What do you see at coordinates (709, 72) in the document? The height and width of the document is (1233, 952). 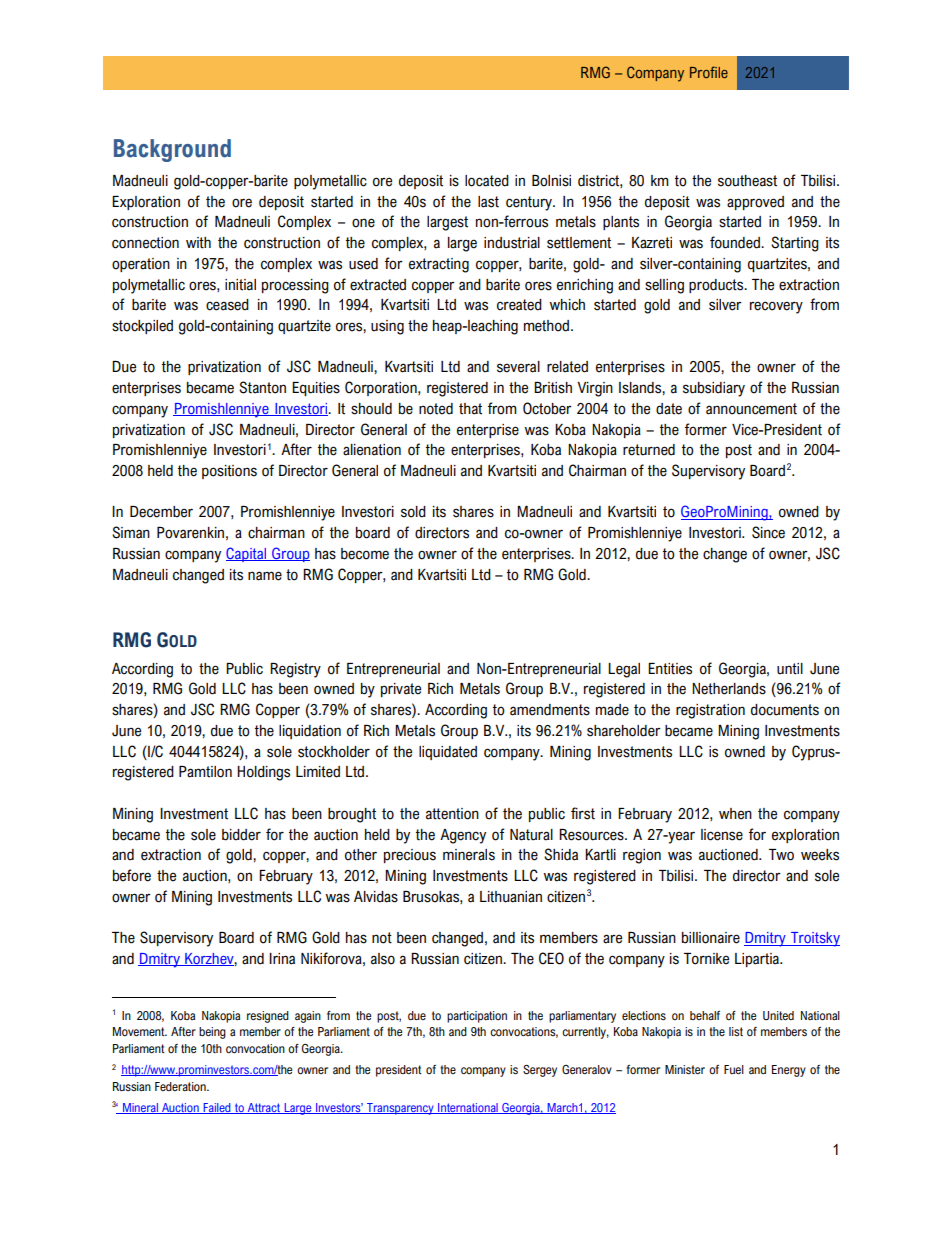 I see `Profile` at bounding box center [709, 72].
